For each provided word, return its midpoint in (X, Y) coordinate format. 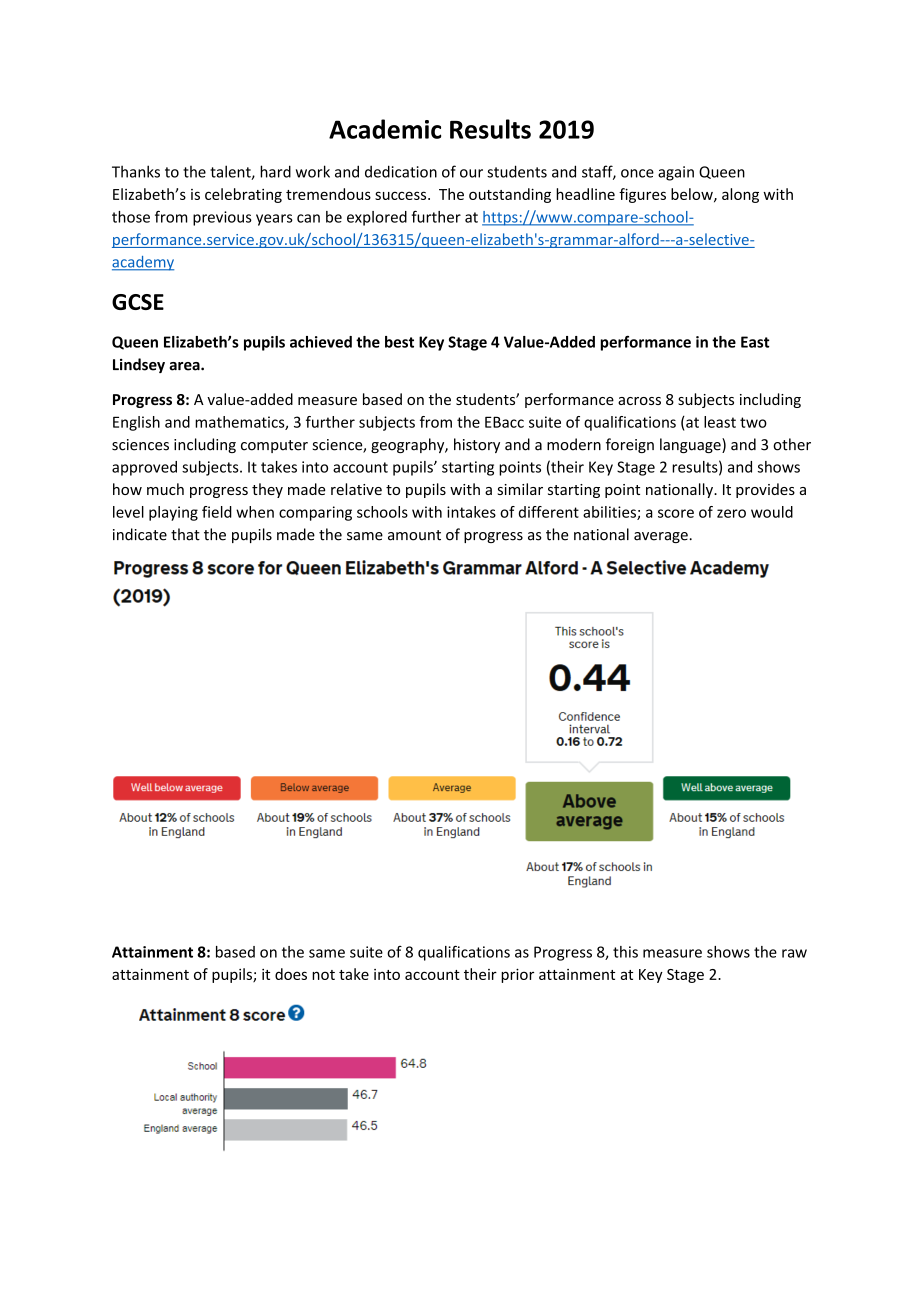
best (399, 342)
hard (275, 171)
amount (414, 535)
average (661, 537)
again (676, 173)
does (291, 974)
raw (794, 953)
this (625, 952)
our (471, 173)
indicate (140, 534)
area (185, 366)
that (185, 534)
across (639, 401)
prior (517, 975)
